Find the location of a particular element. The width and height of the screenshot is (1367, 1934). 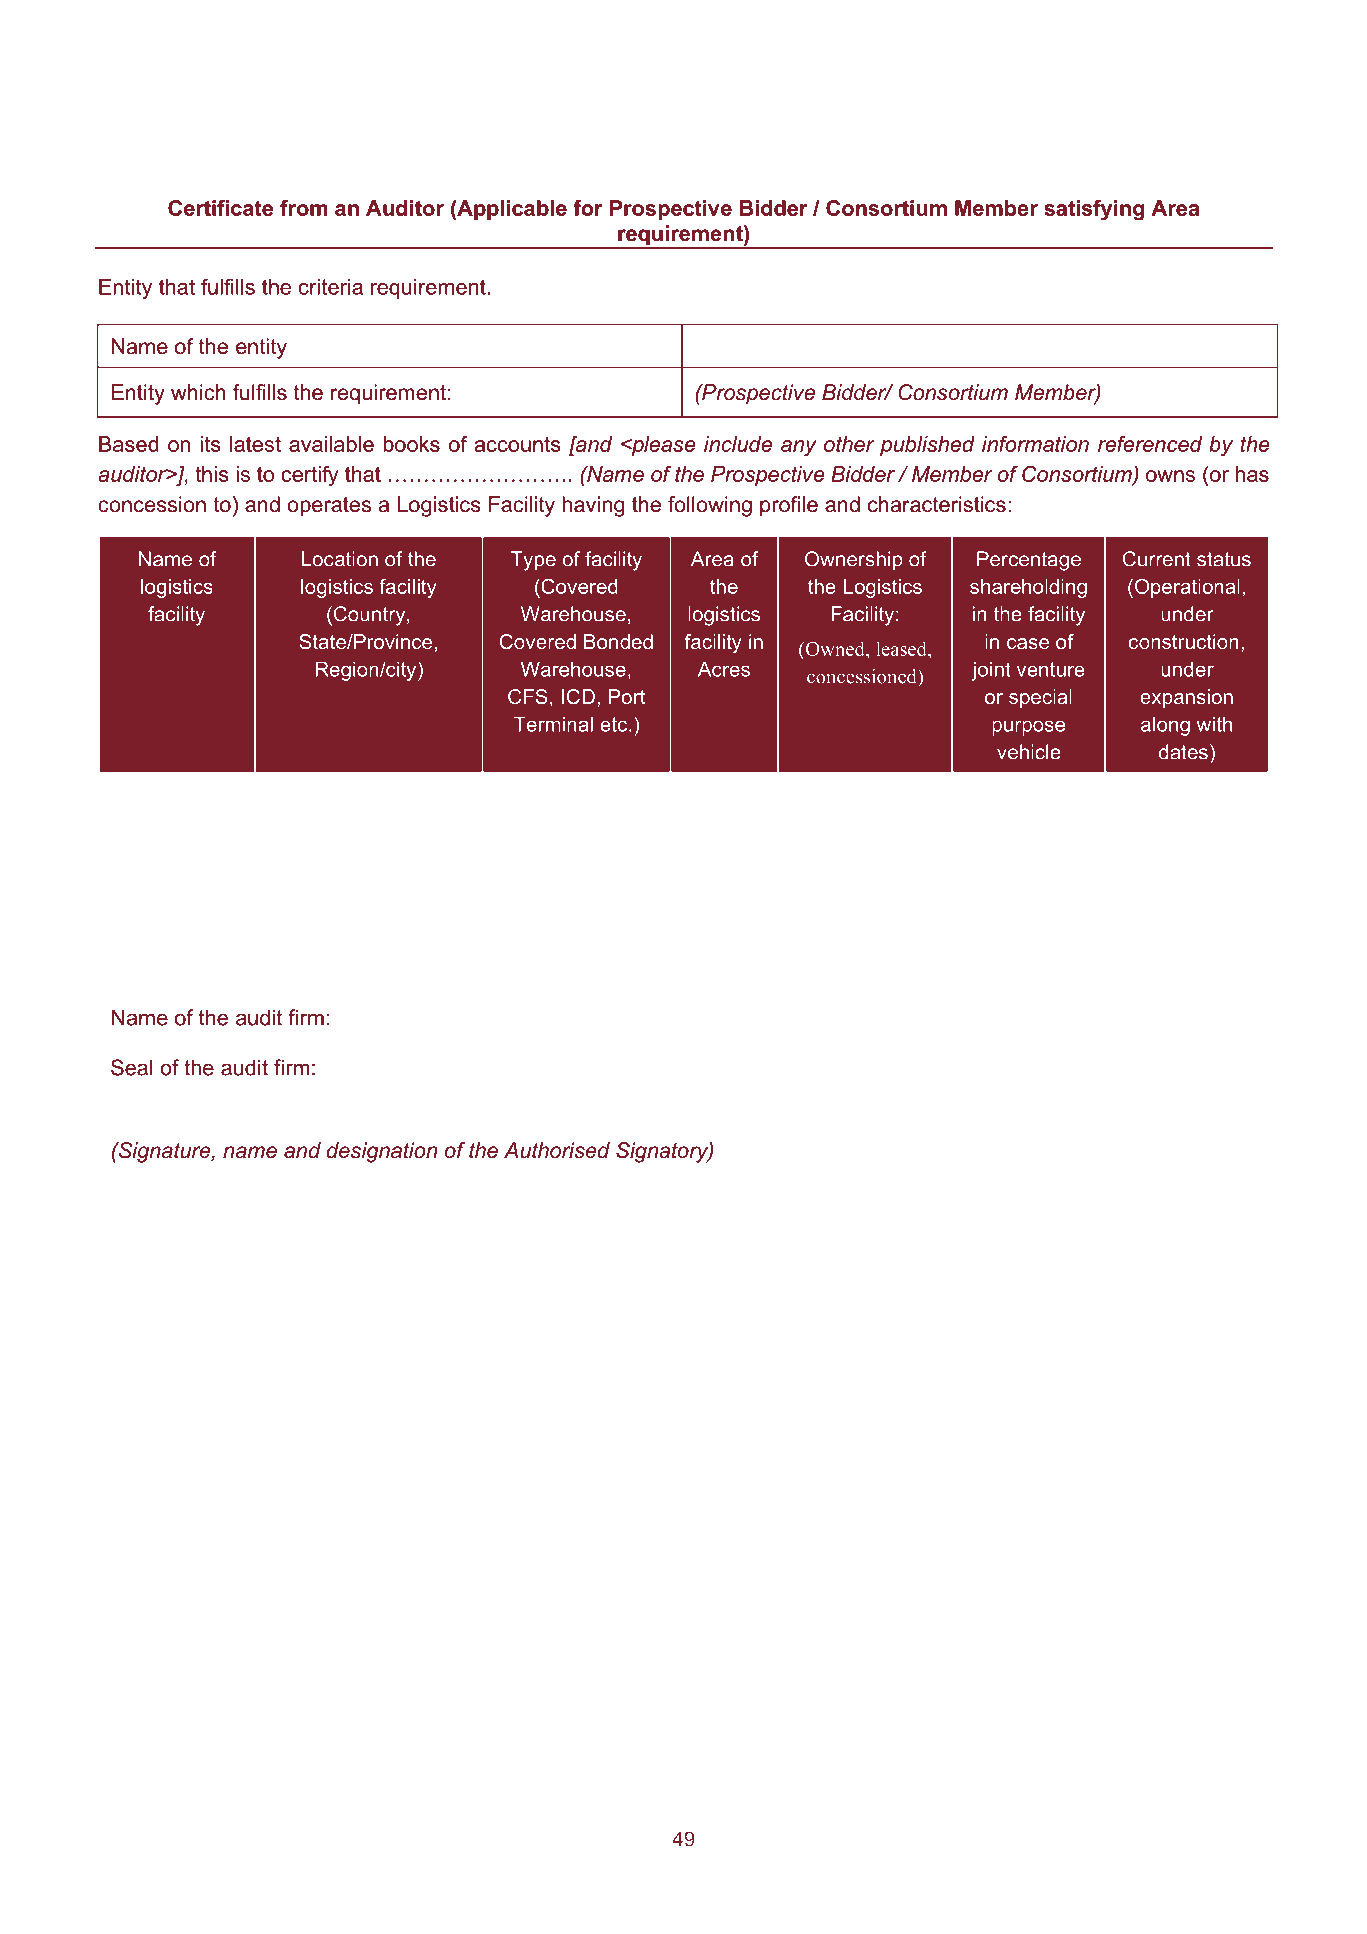

from is located at coordinates (303, 208).
